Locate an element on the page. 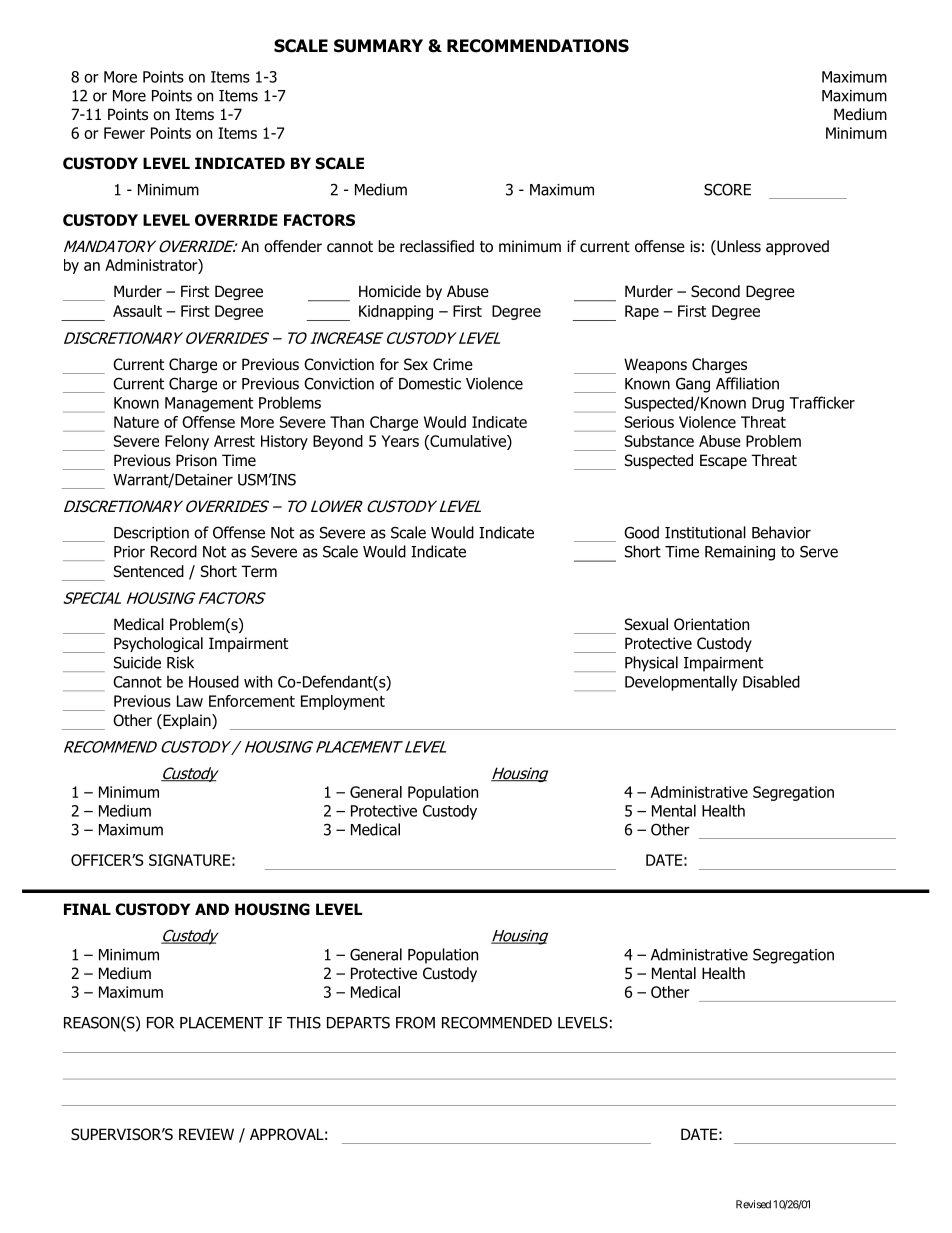 The width and height of the document is (952, 1233). Assault is located at coordinates (137, 311).
